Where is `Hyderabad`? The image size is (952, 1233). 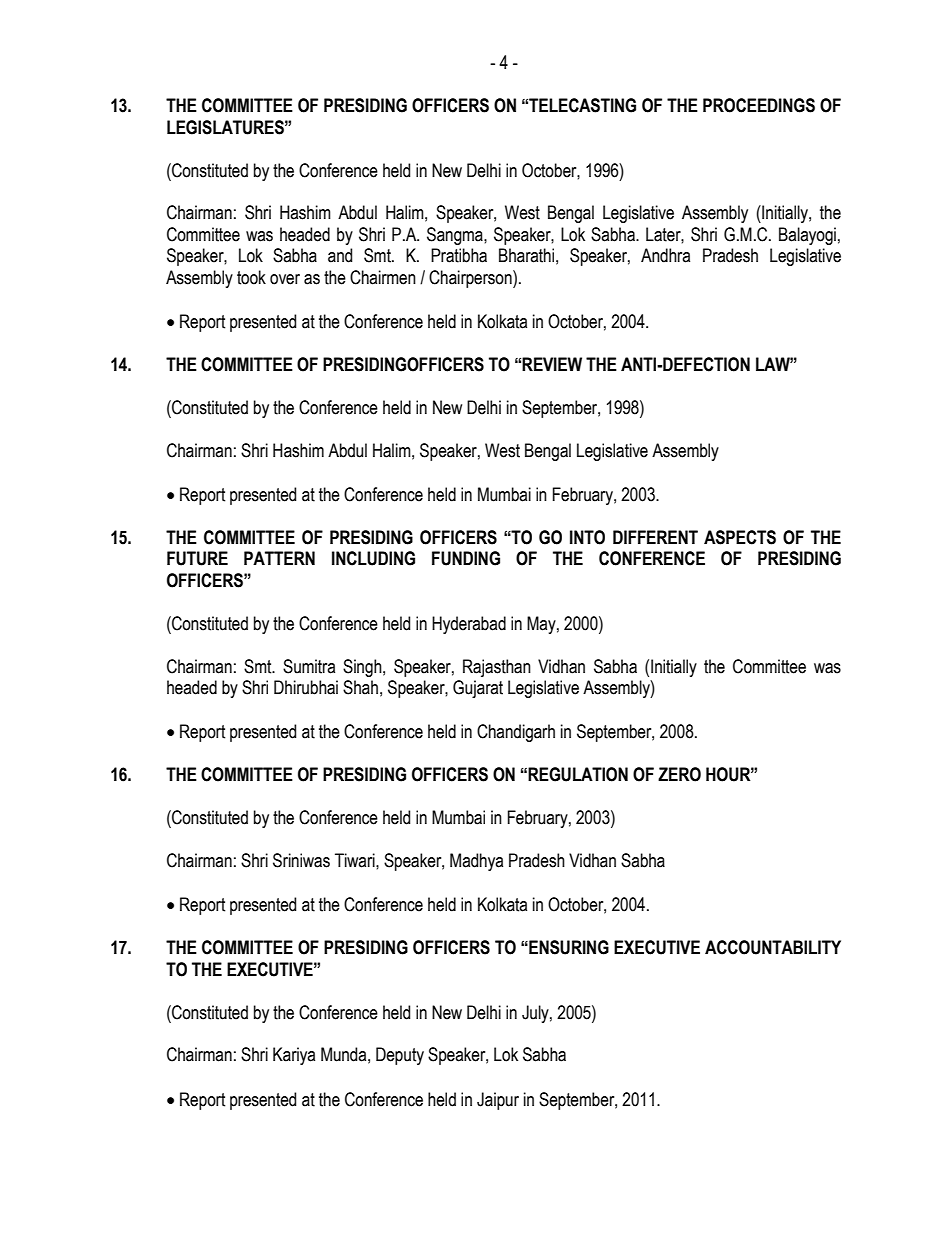 Hyderabad is located at coordinates (469, 625).
